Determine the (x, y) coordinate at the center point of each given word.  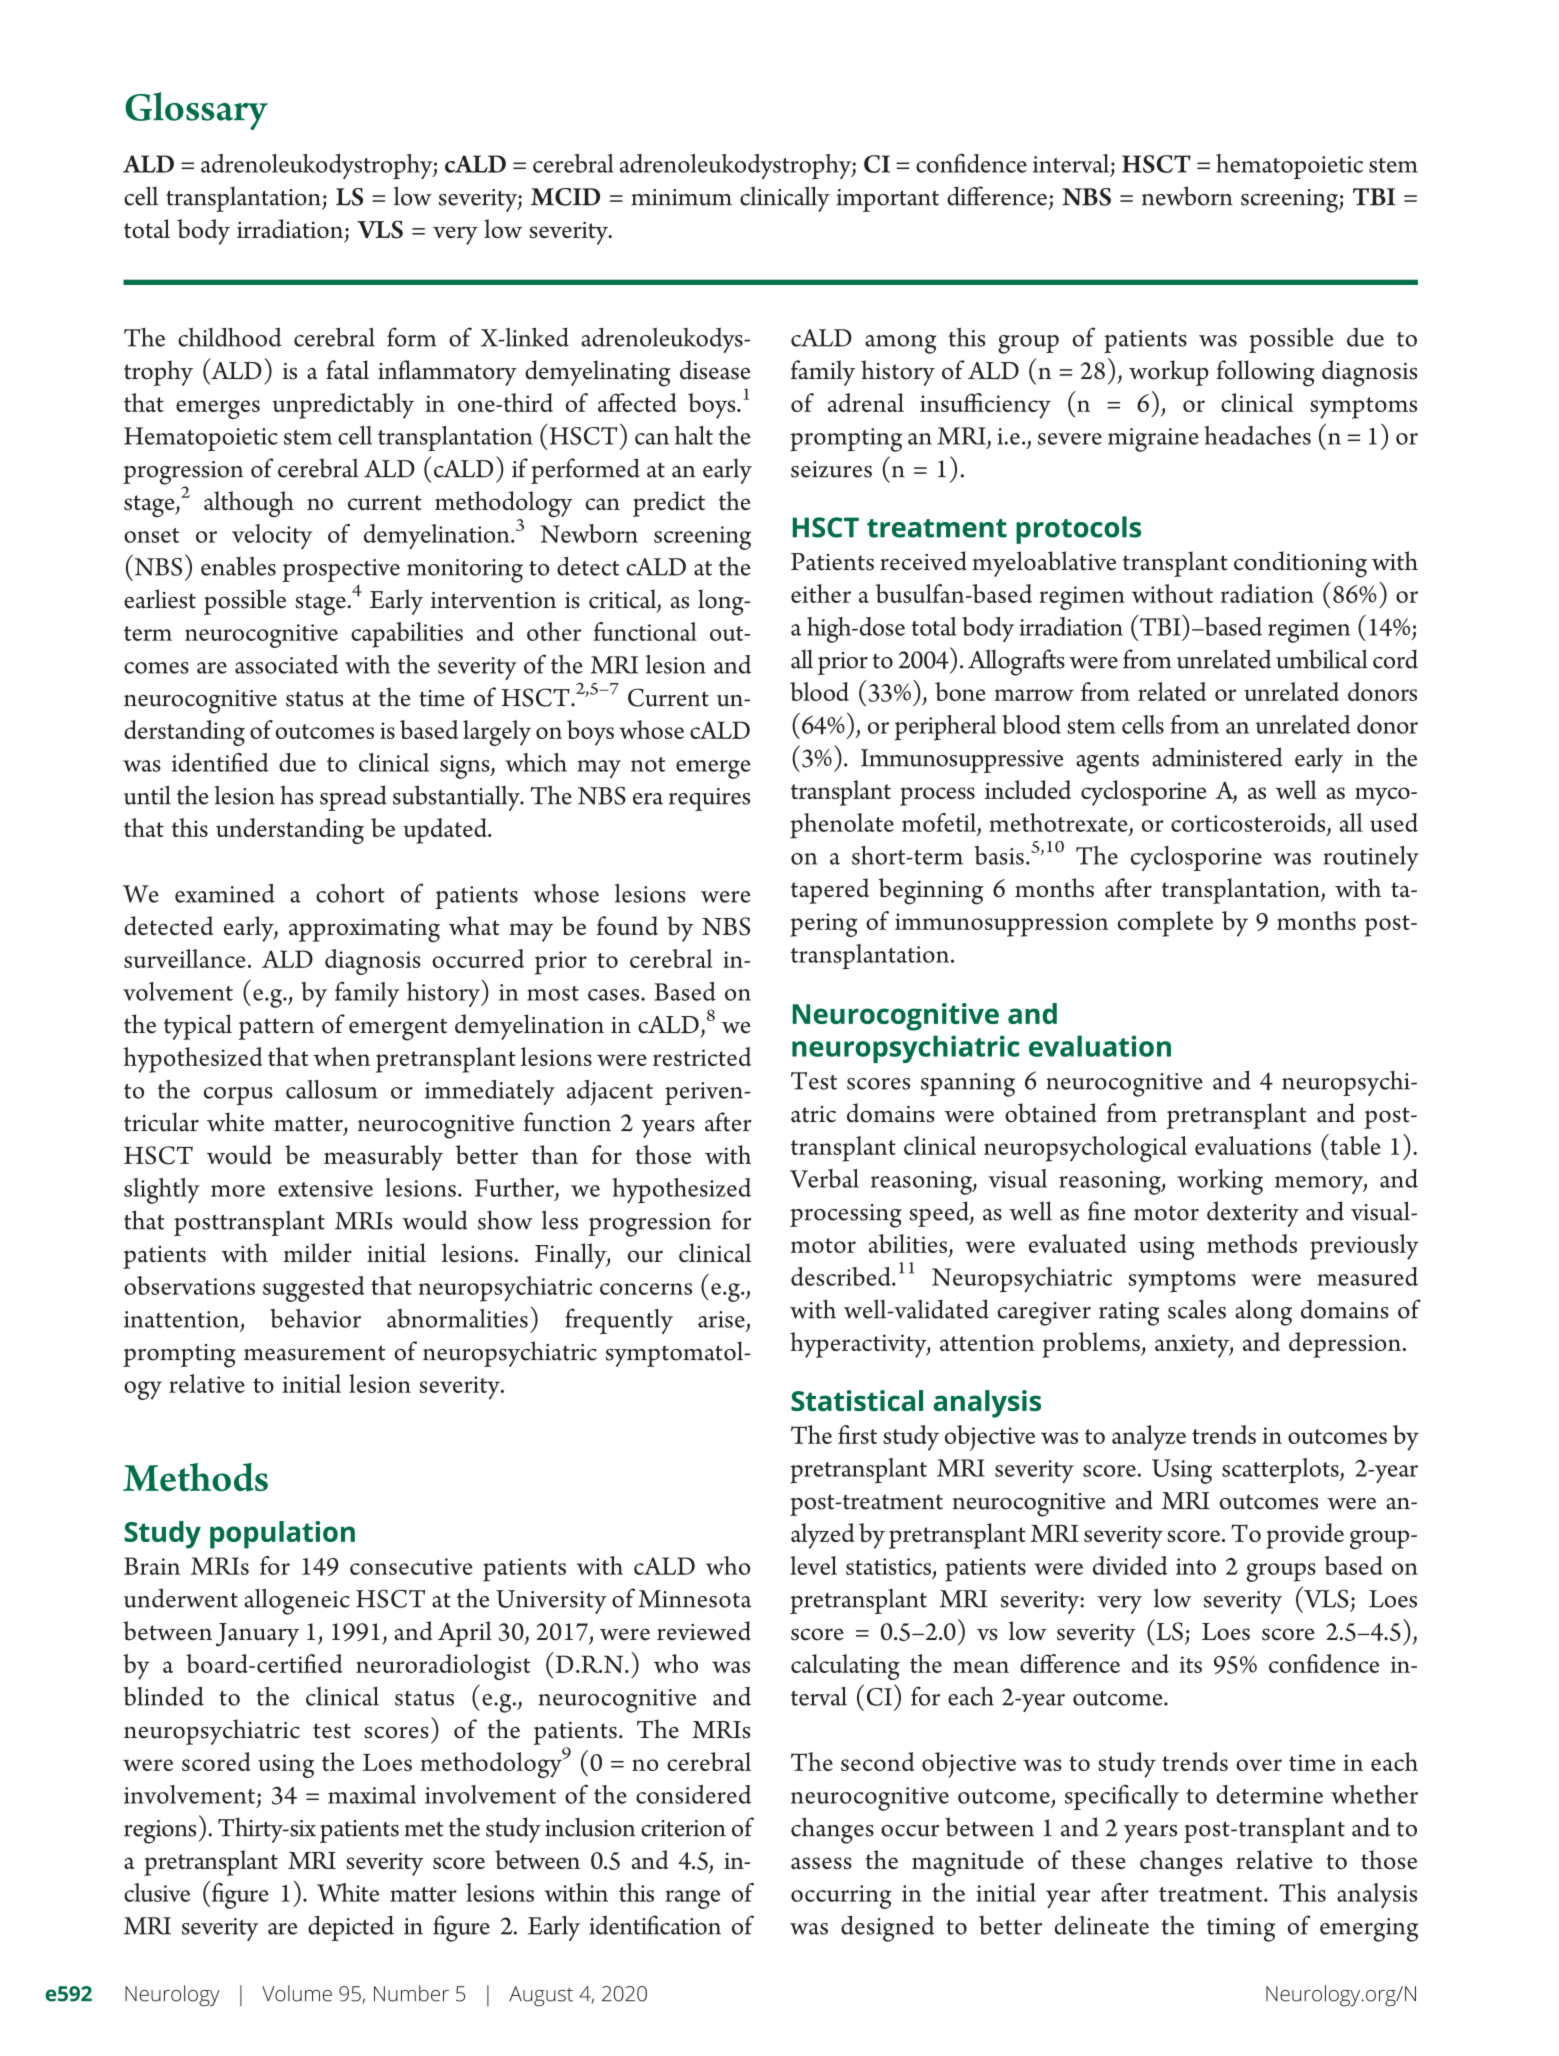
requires (709, 799)
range (692, 1899)
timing (1241, 1930)
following (1265, 373)
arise (721, 1319)
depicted (351, 1928)
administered (1217, 757)
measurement (314, 1353)
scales (1197, 1309)
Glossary (196, 111)
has (296, 795)
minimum (681, 197)
